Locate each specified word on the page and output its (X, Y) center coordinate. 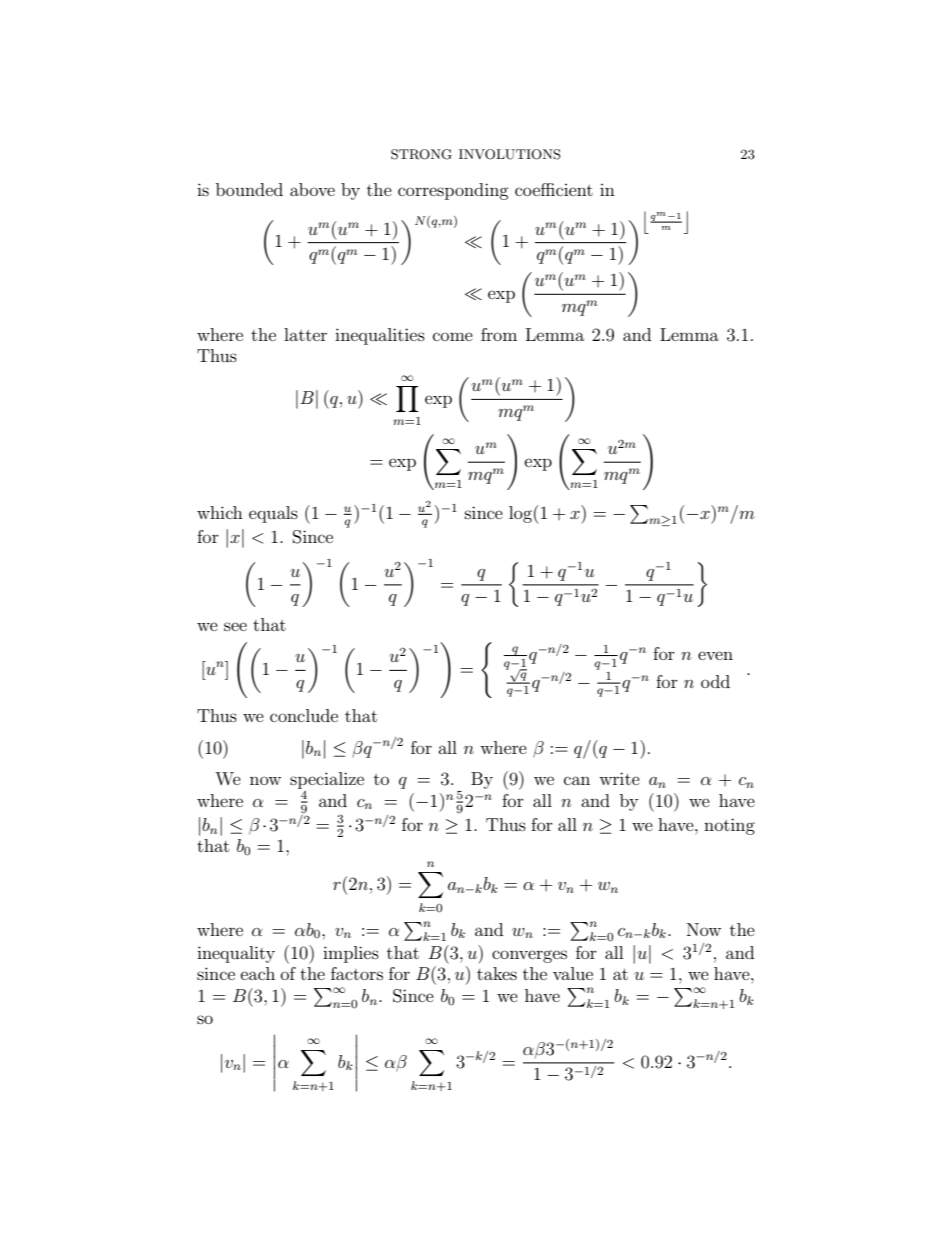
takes (497, 973)
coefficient (554, 189)
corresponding (453, 191)
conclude (304, 715)
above (312, 189)
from (499, 334)
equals (273, 514)
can (577, 780)
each (258, 973)
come (453, 336)
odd (715, 681)
